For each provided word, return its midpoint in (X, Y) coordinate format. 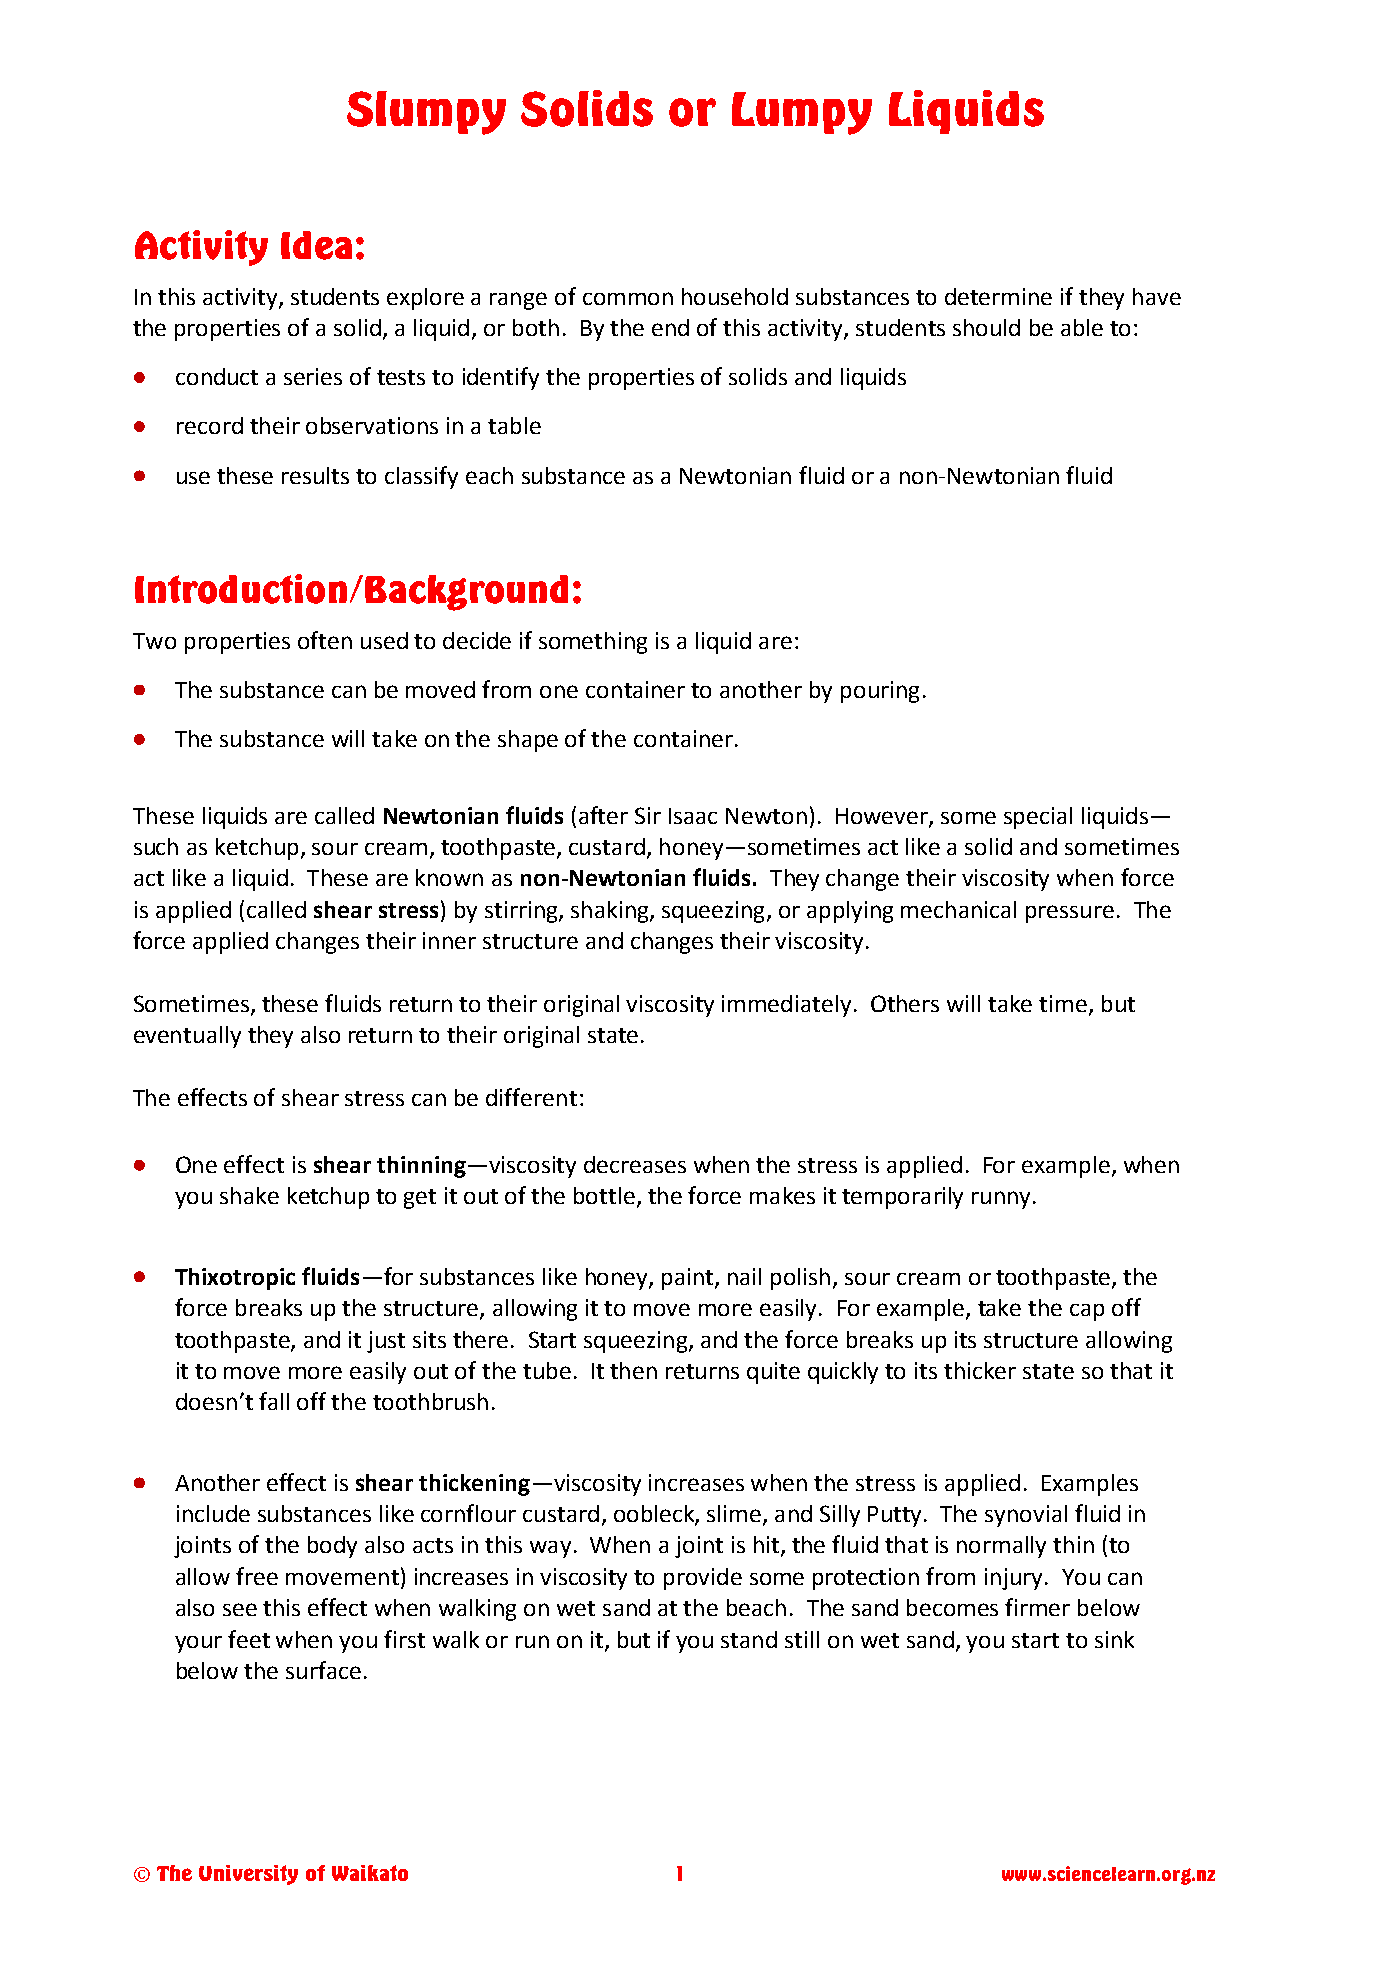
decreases (635, 1164)
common (628, 298)
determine (998, 296)
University (248, 1875)
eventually (187, 1037)
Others (905, 1003)
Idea (316, 245)
